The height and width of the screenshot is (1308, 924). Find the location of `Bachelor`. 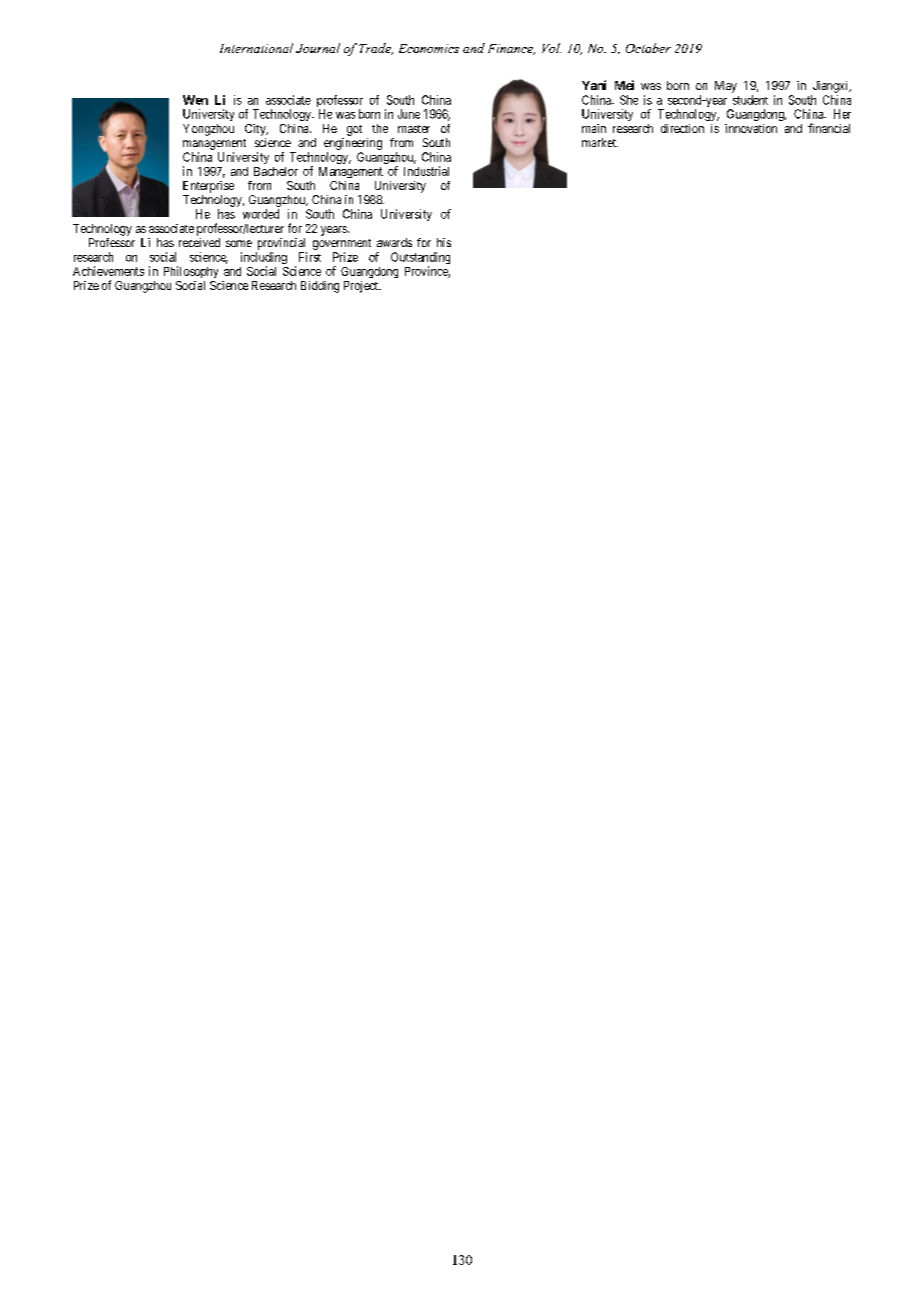

Bachelor is located at coordinates (276, 171).
